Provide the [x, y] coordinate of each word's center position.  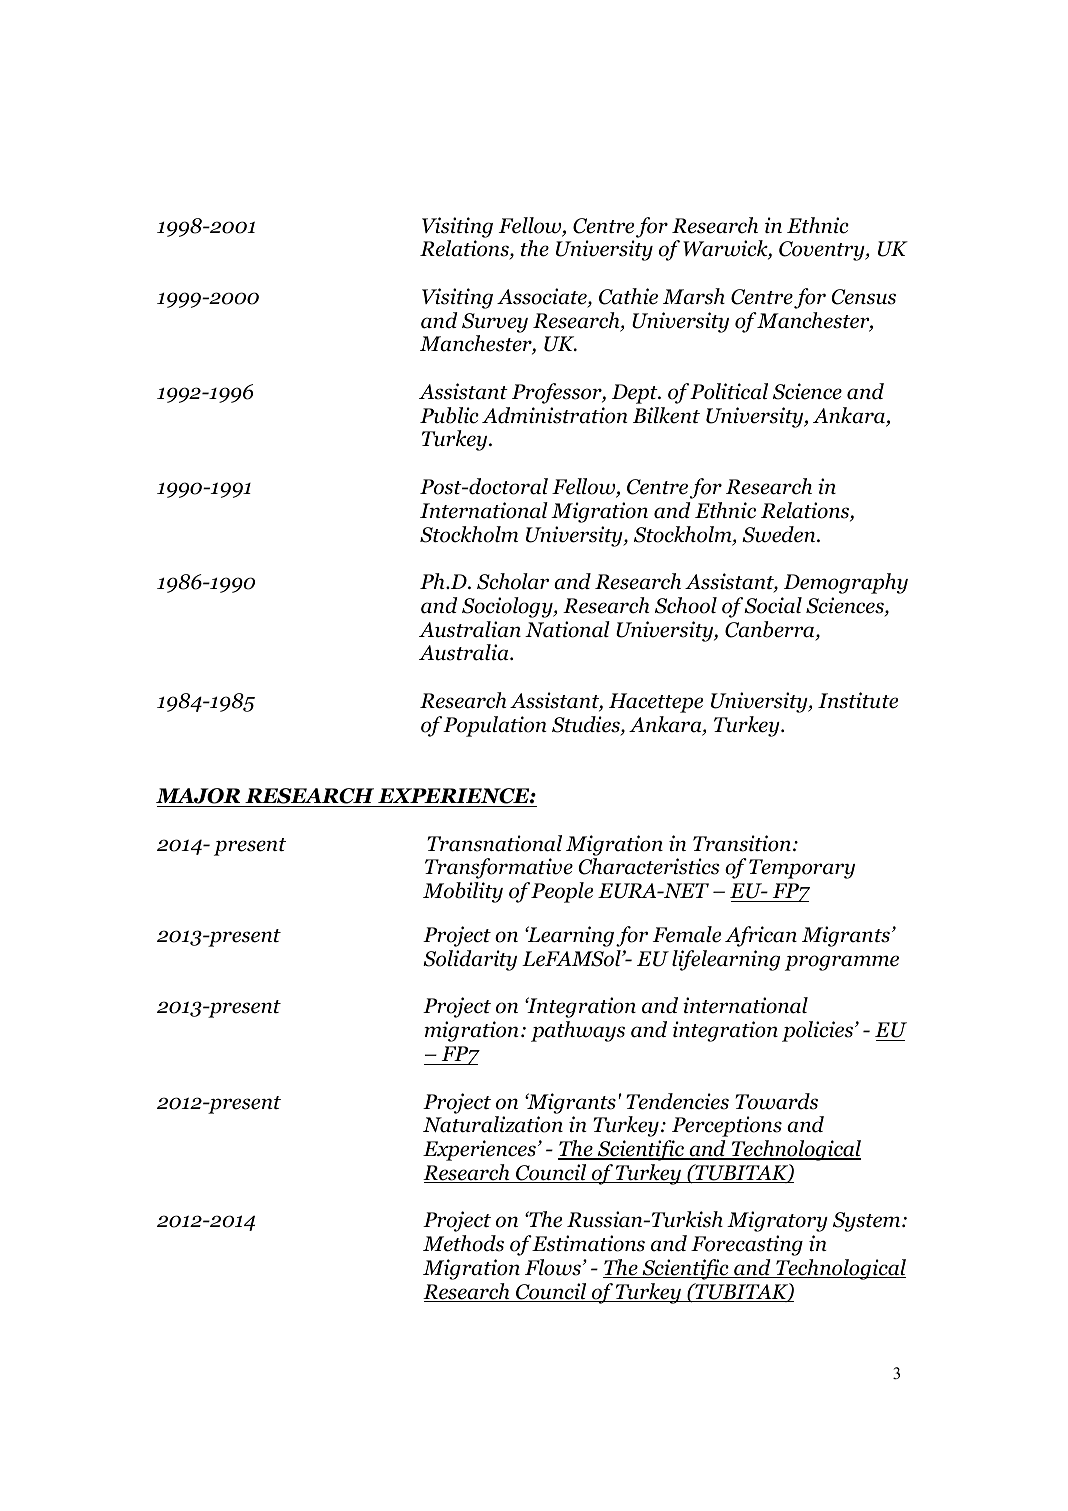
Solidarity [470, 960]
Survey [495, 323]
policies [819, 1031]
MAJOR [199, 797]
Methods [463, 1243]
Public [449, 415]
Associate [543, 297]
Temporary [802, 869]
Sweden [780, 534]
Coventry [823, 251]
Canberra [771, 630]
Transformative [499, 868]
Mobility [463, 892]
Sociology [508, 607]
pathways [578, 1031]
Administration [555, 415]
